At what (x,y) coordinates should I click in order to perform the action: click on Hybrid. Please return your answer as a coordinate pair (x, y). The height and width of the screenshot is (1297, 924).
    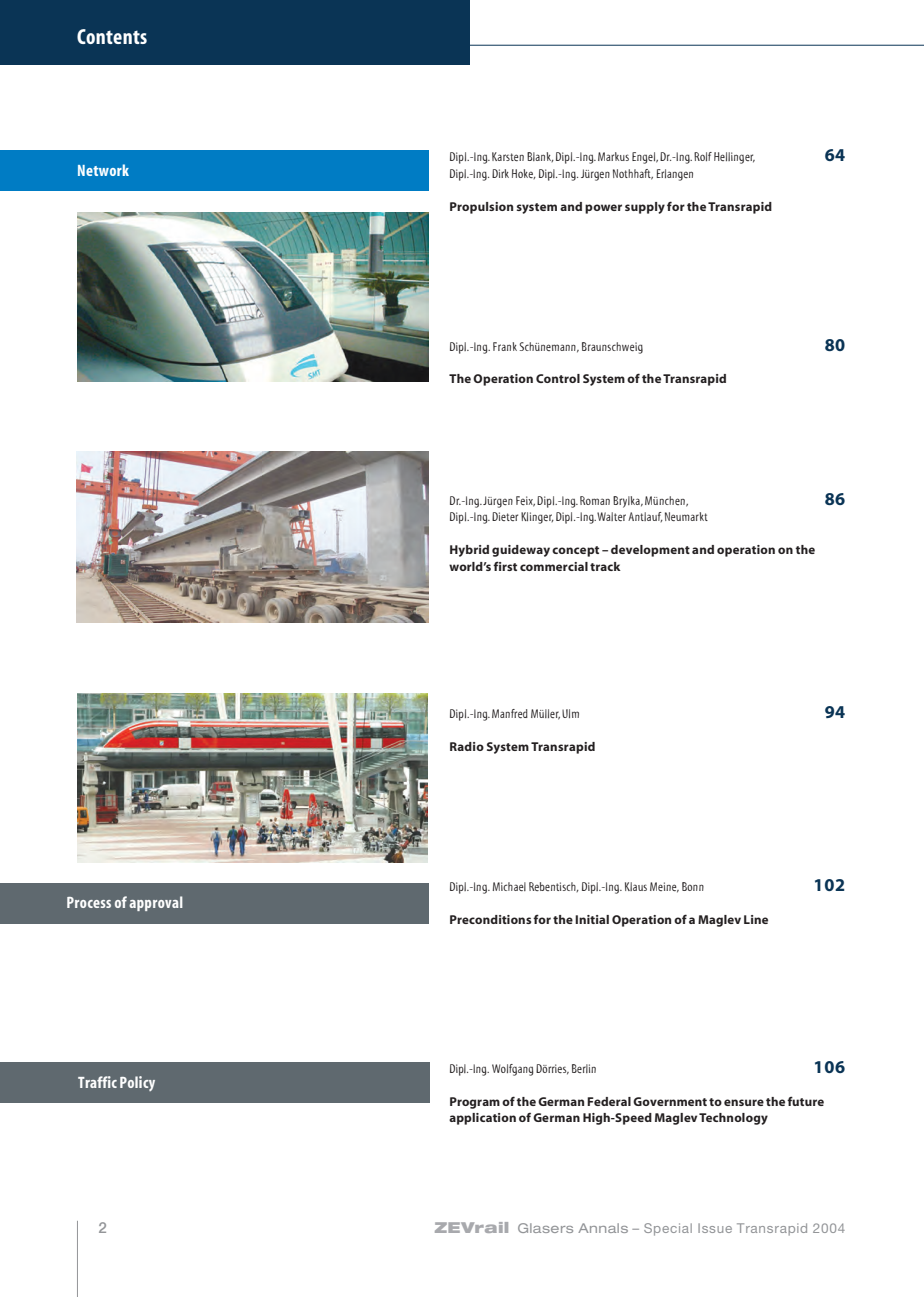
    Looking at the image, I should click on (469, 551).
